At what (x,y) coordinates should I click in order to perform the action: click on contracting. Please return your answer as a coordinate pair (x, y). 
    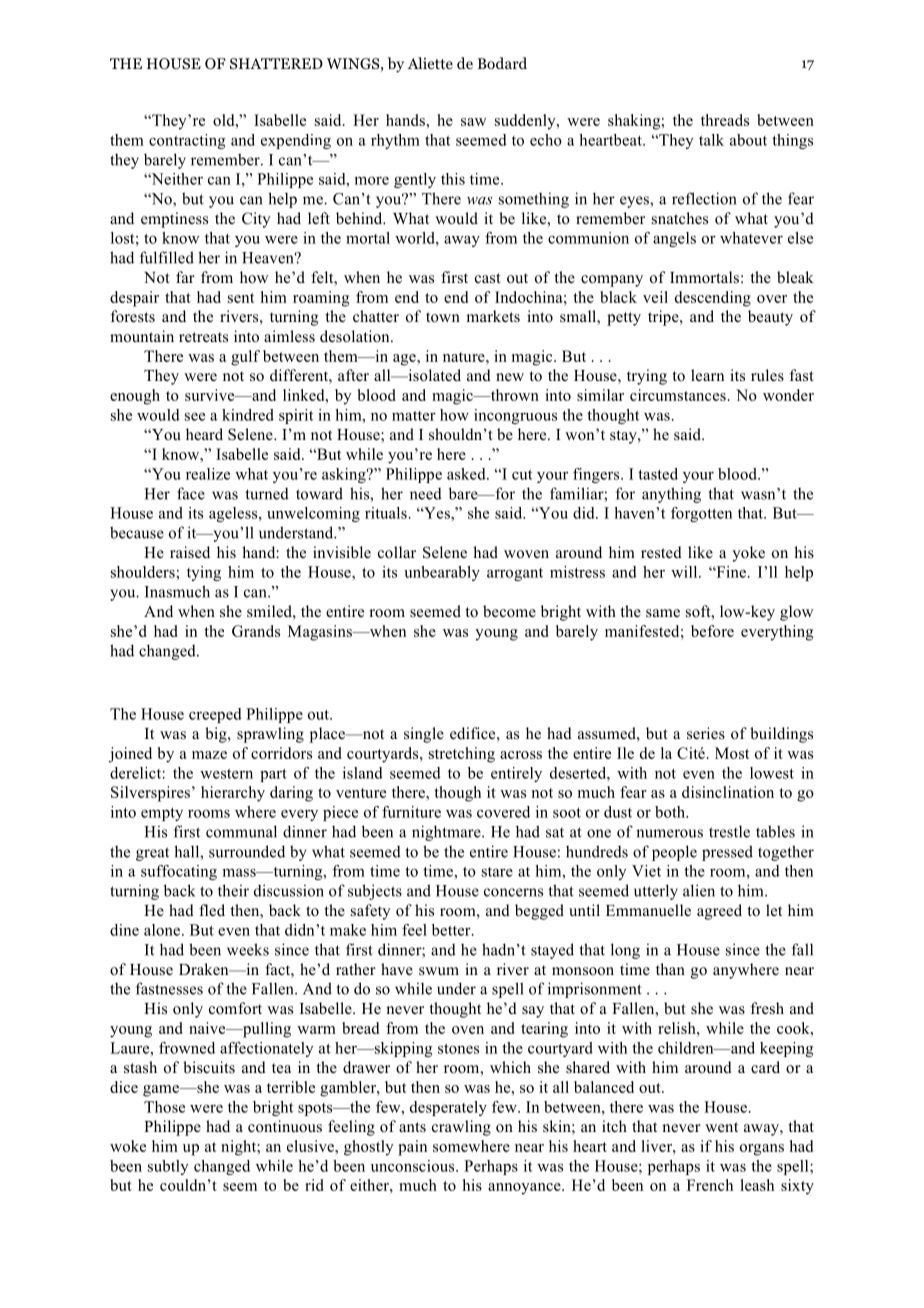
    Looking at the image, I should click on (187, 141).
